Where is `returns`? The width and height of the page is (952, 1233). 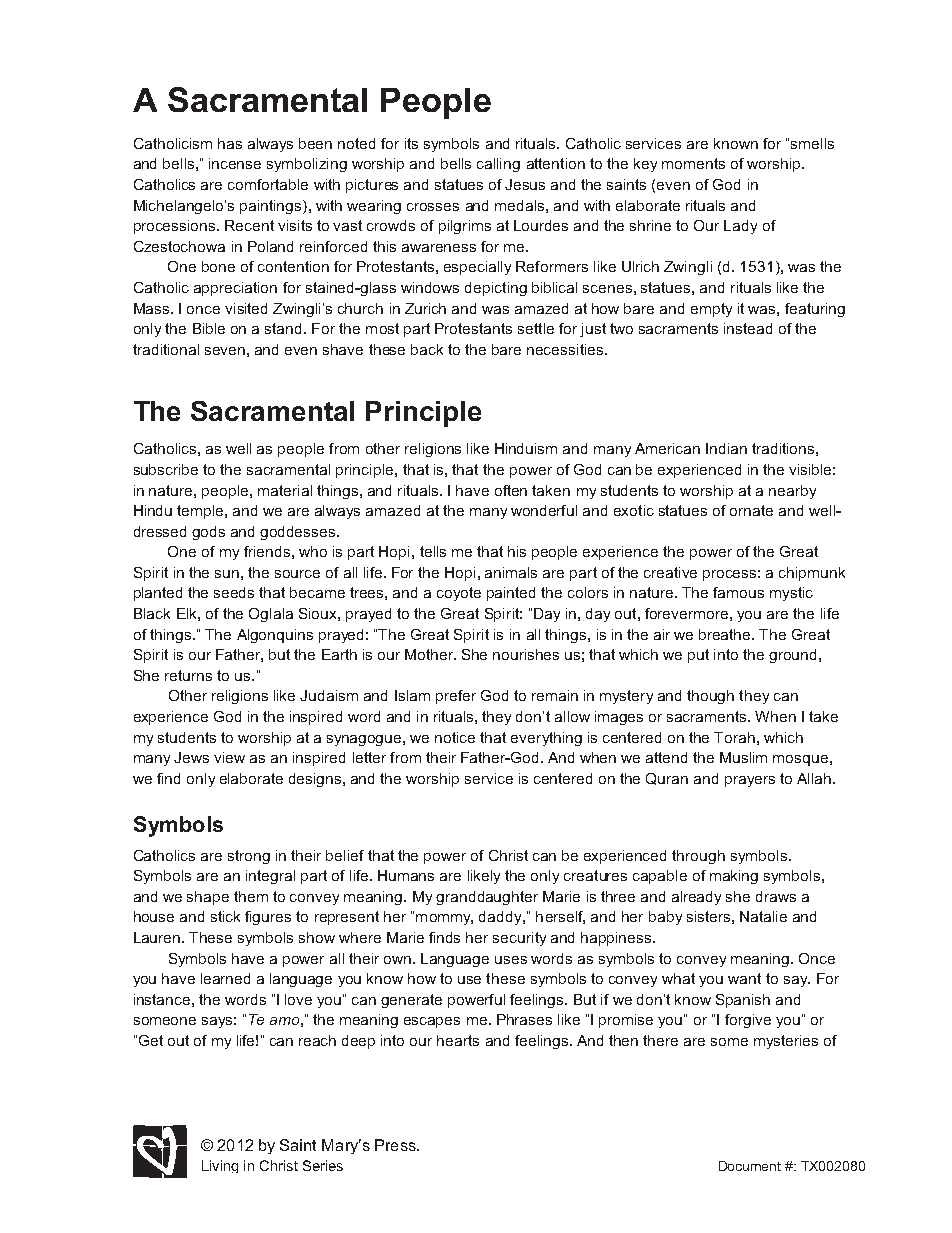 returns is located at coordinates (188, 675).
